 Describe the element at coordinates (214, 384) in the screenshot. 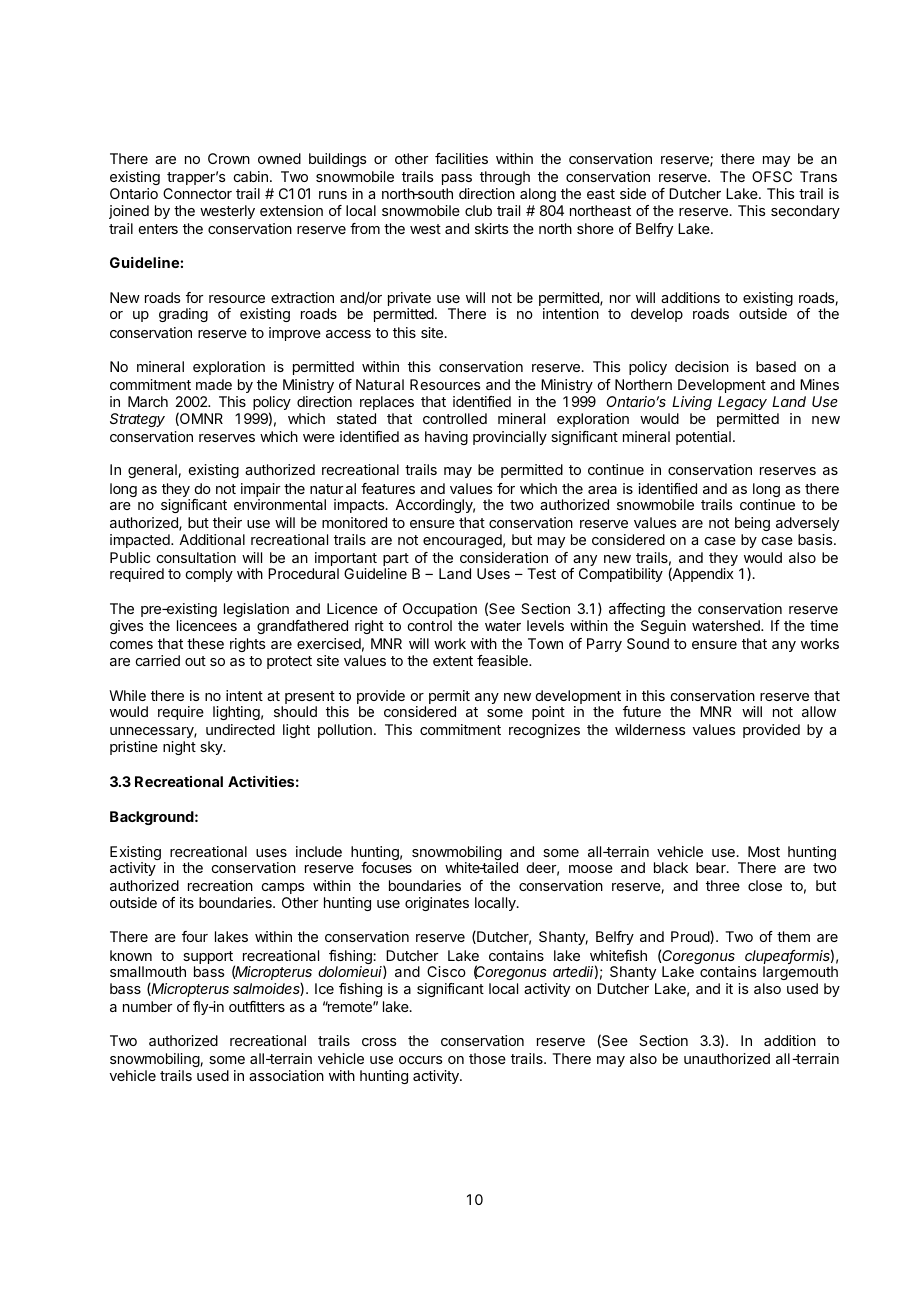

I see `made` at that location.
